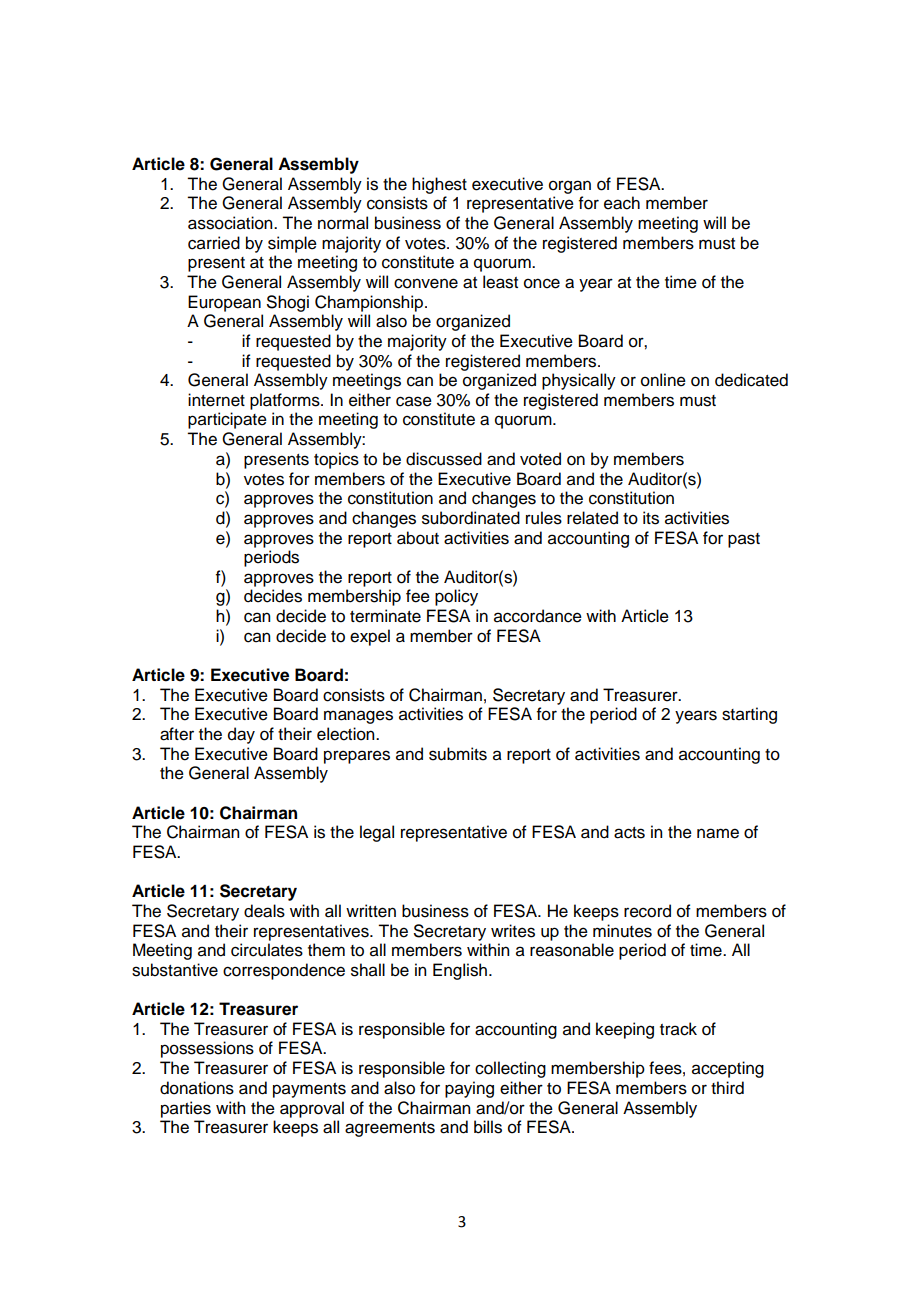  I want to click on association, so click(231, 223).
